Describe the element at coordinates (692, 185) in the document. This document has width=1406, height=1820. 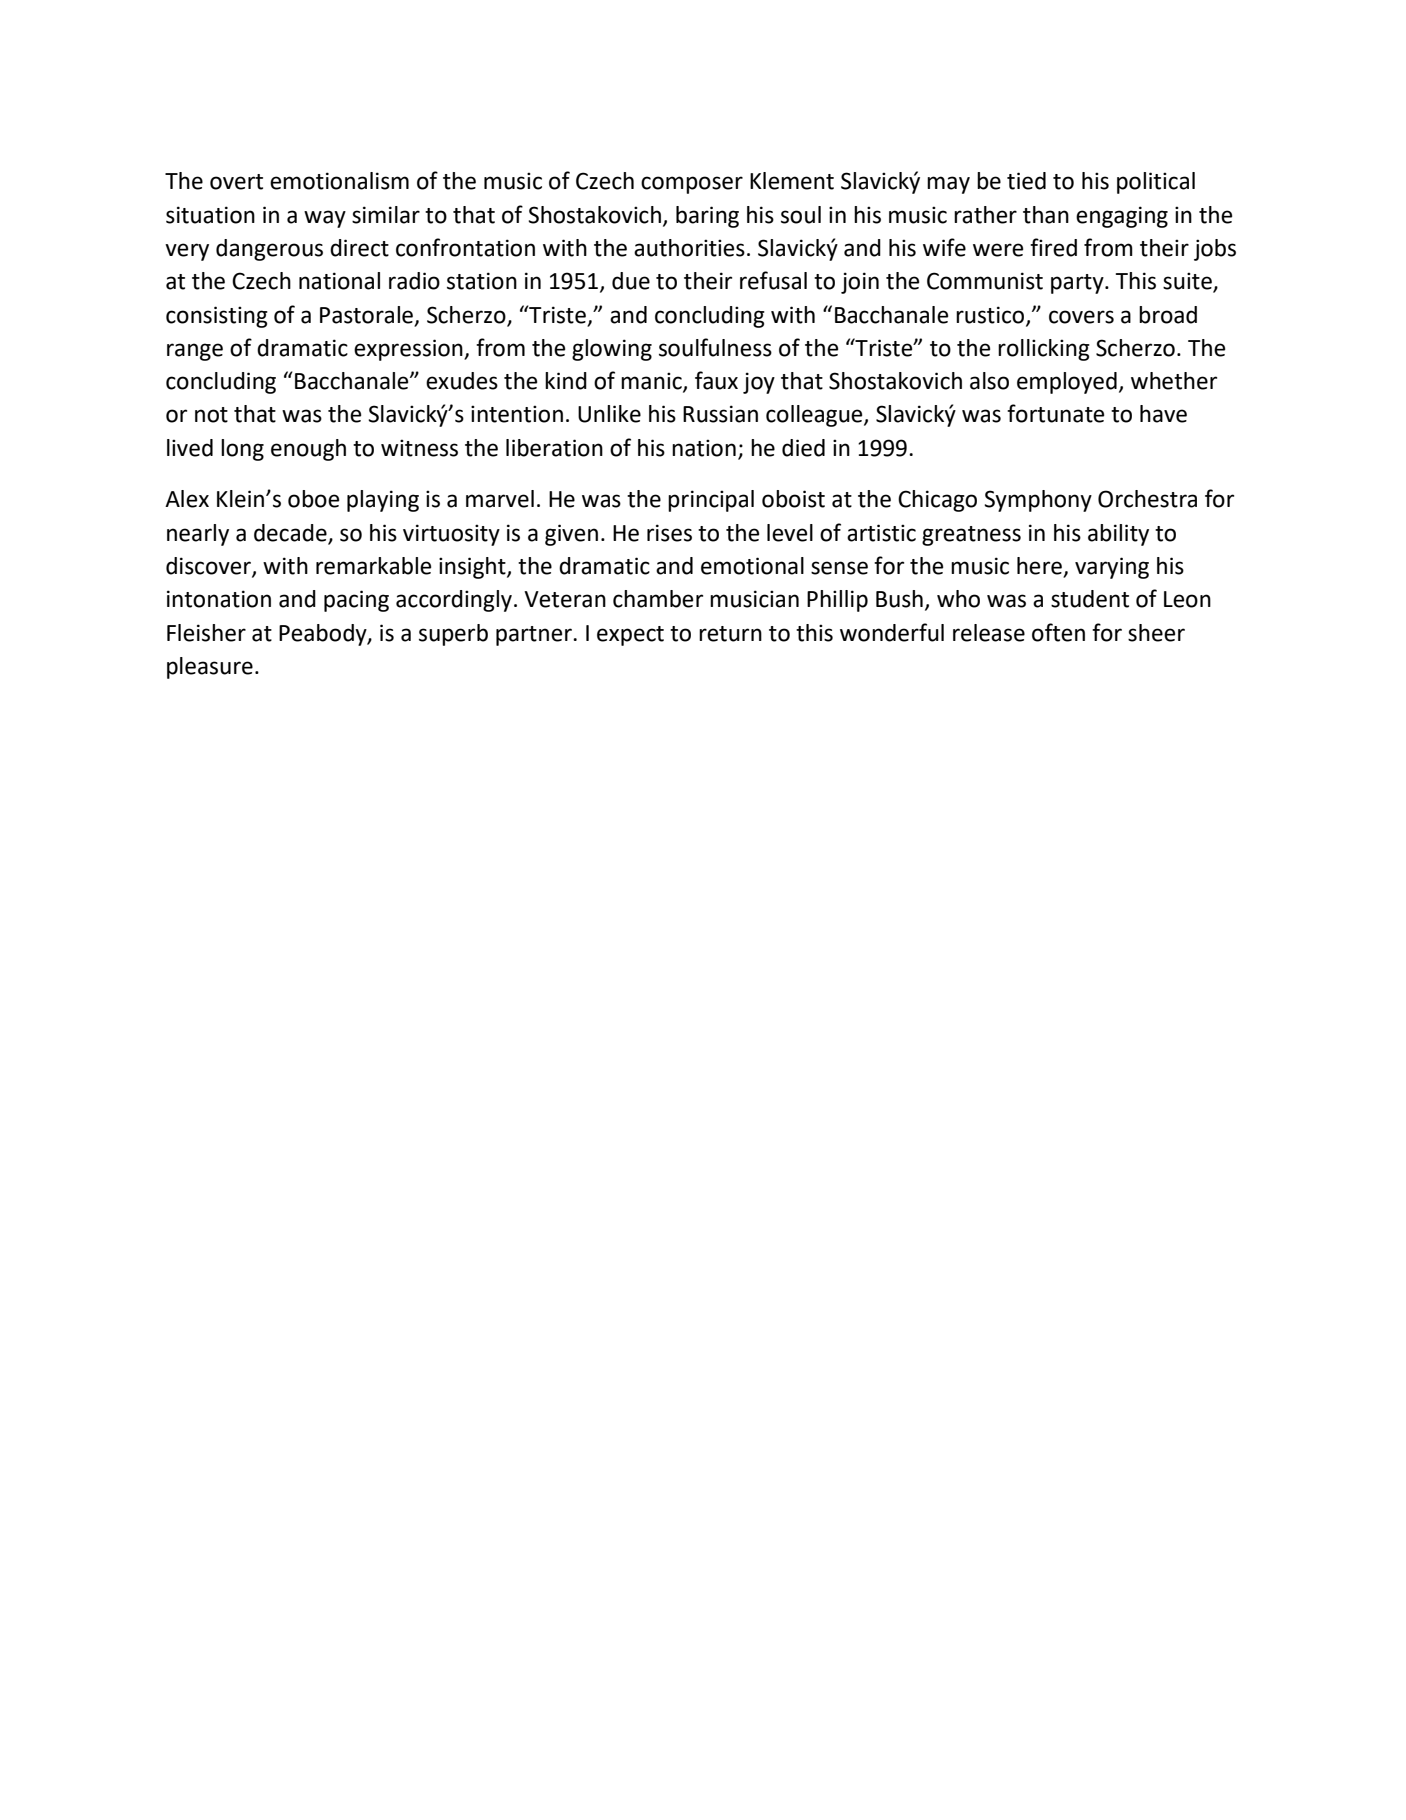
I see `composer` at that location.
